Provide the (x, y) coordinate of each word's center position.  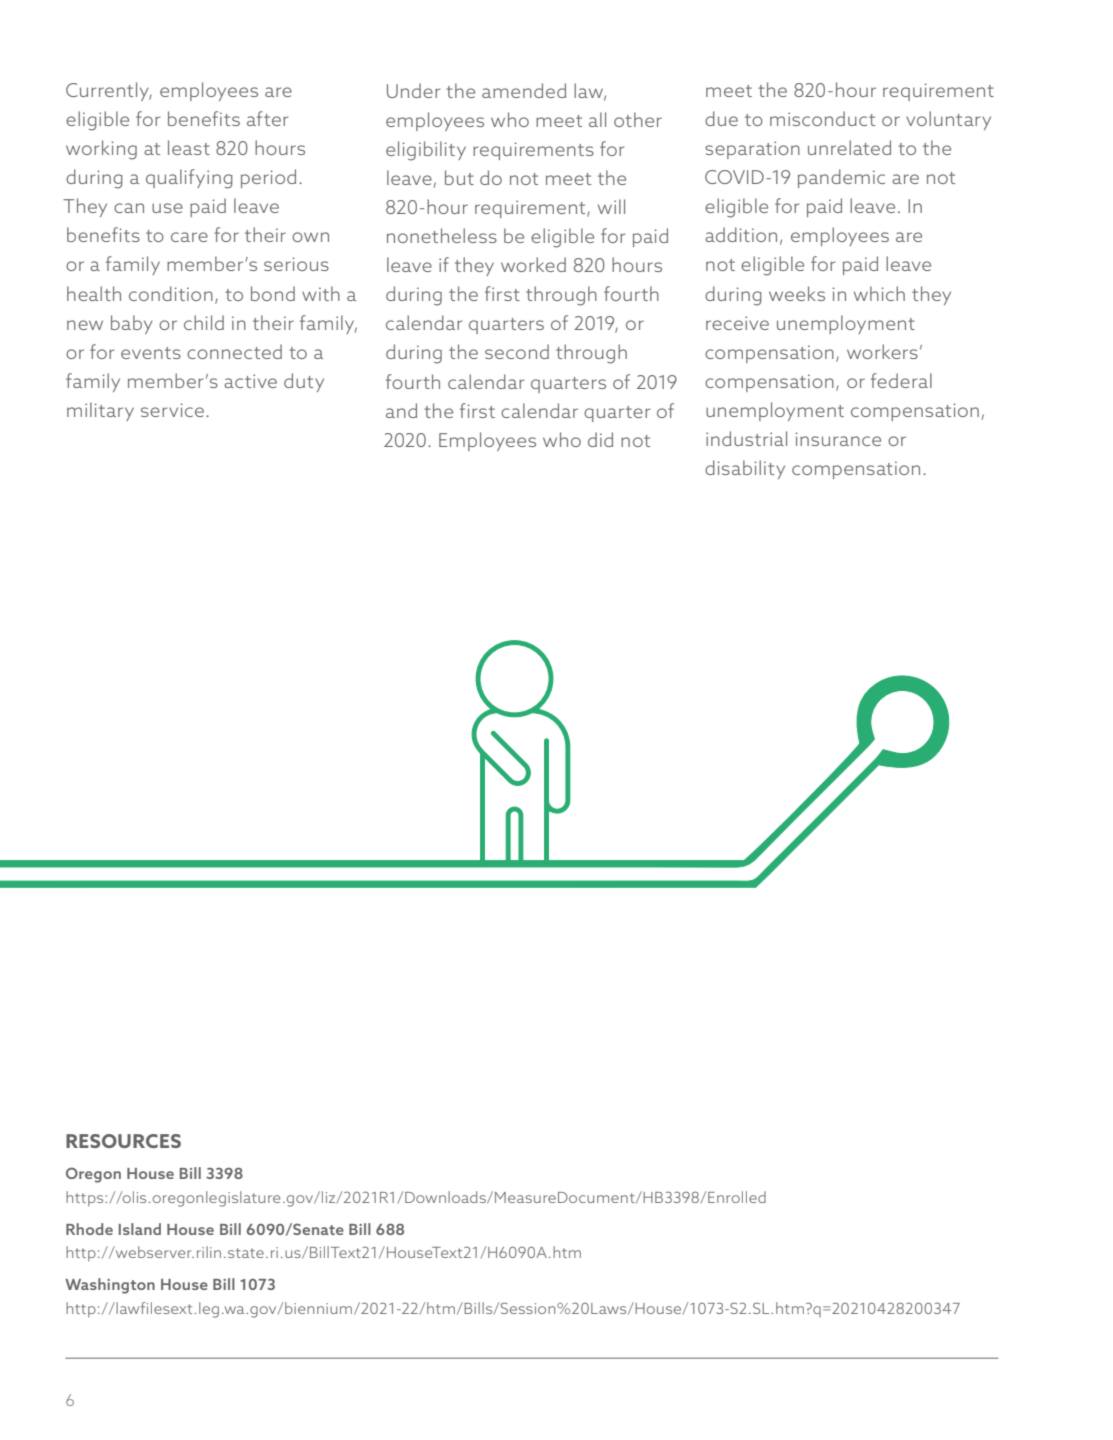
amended (524, 90)
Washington (110, 1286)
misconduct (822, 118)
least (189, 147)
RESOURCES (123, 1141)
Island (140, 1229)
